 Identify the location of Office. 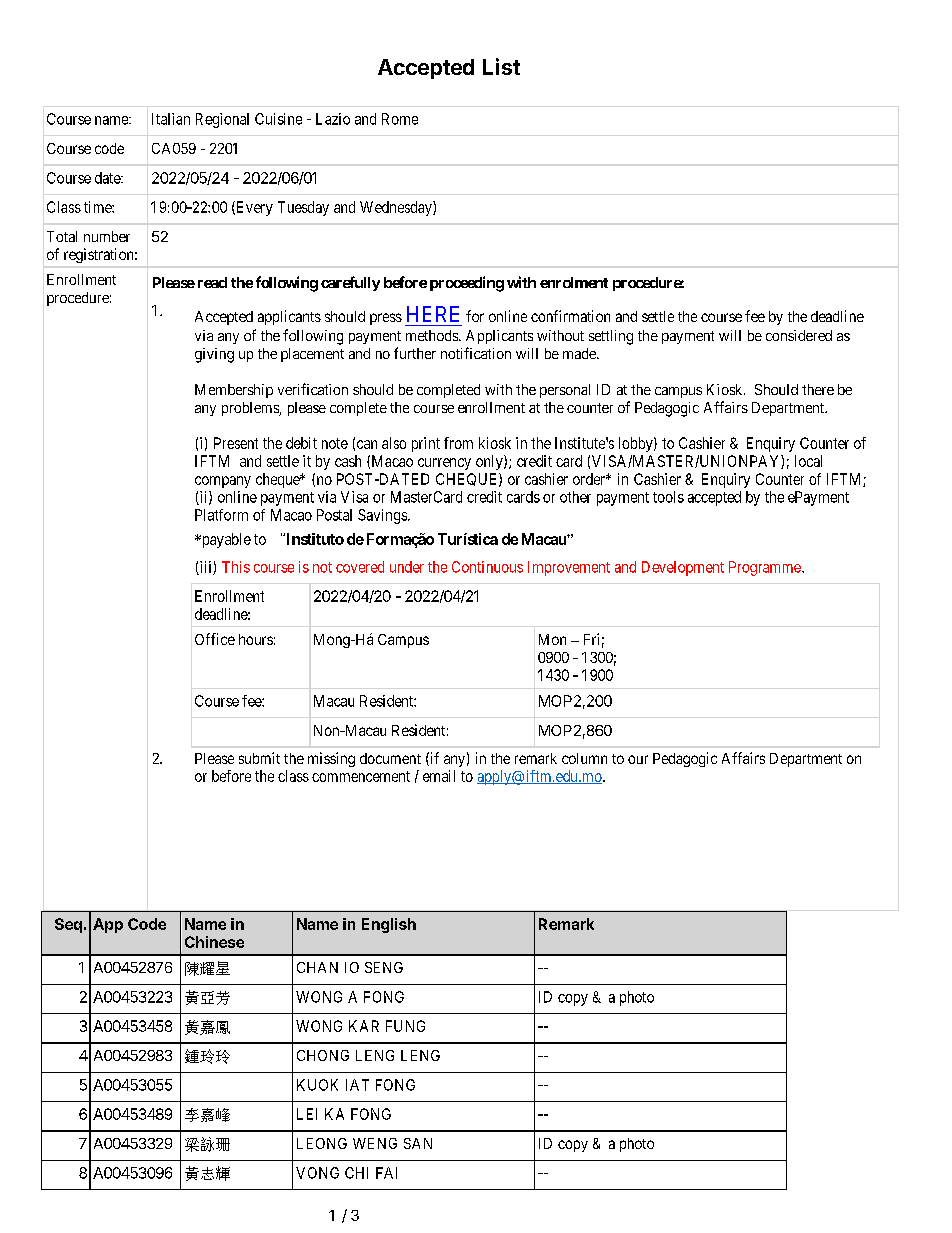
(215, 639).
